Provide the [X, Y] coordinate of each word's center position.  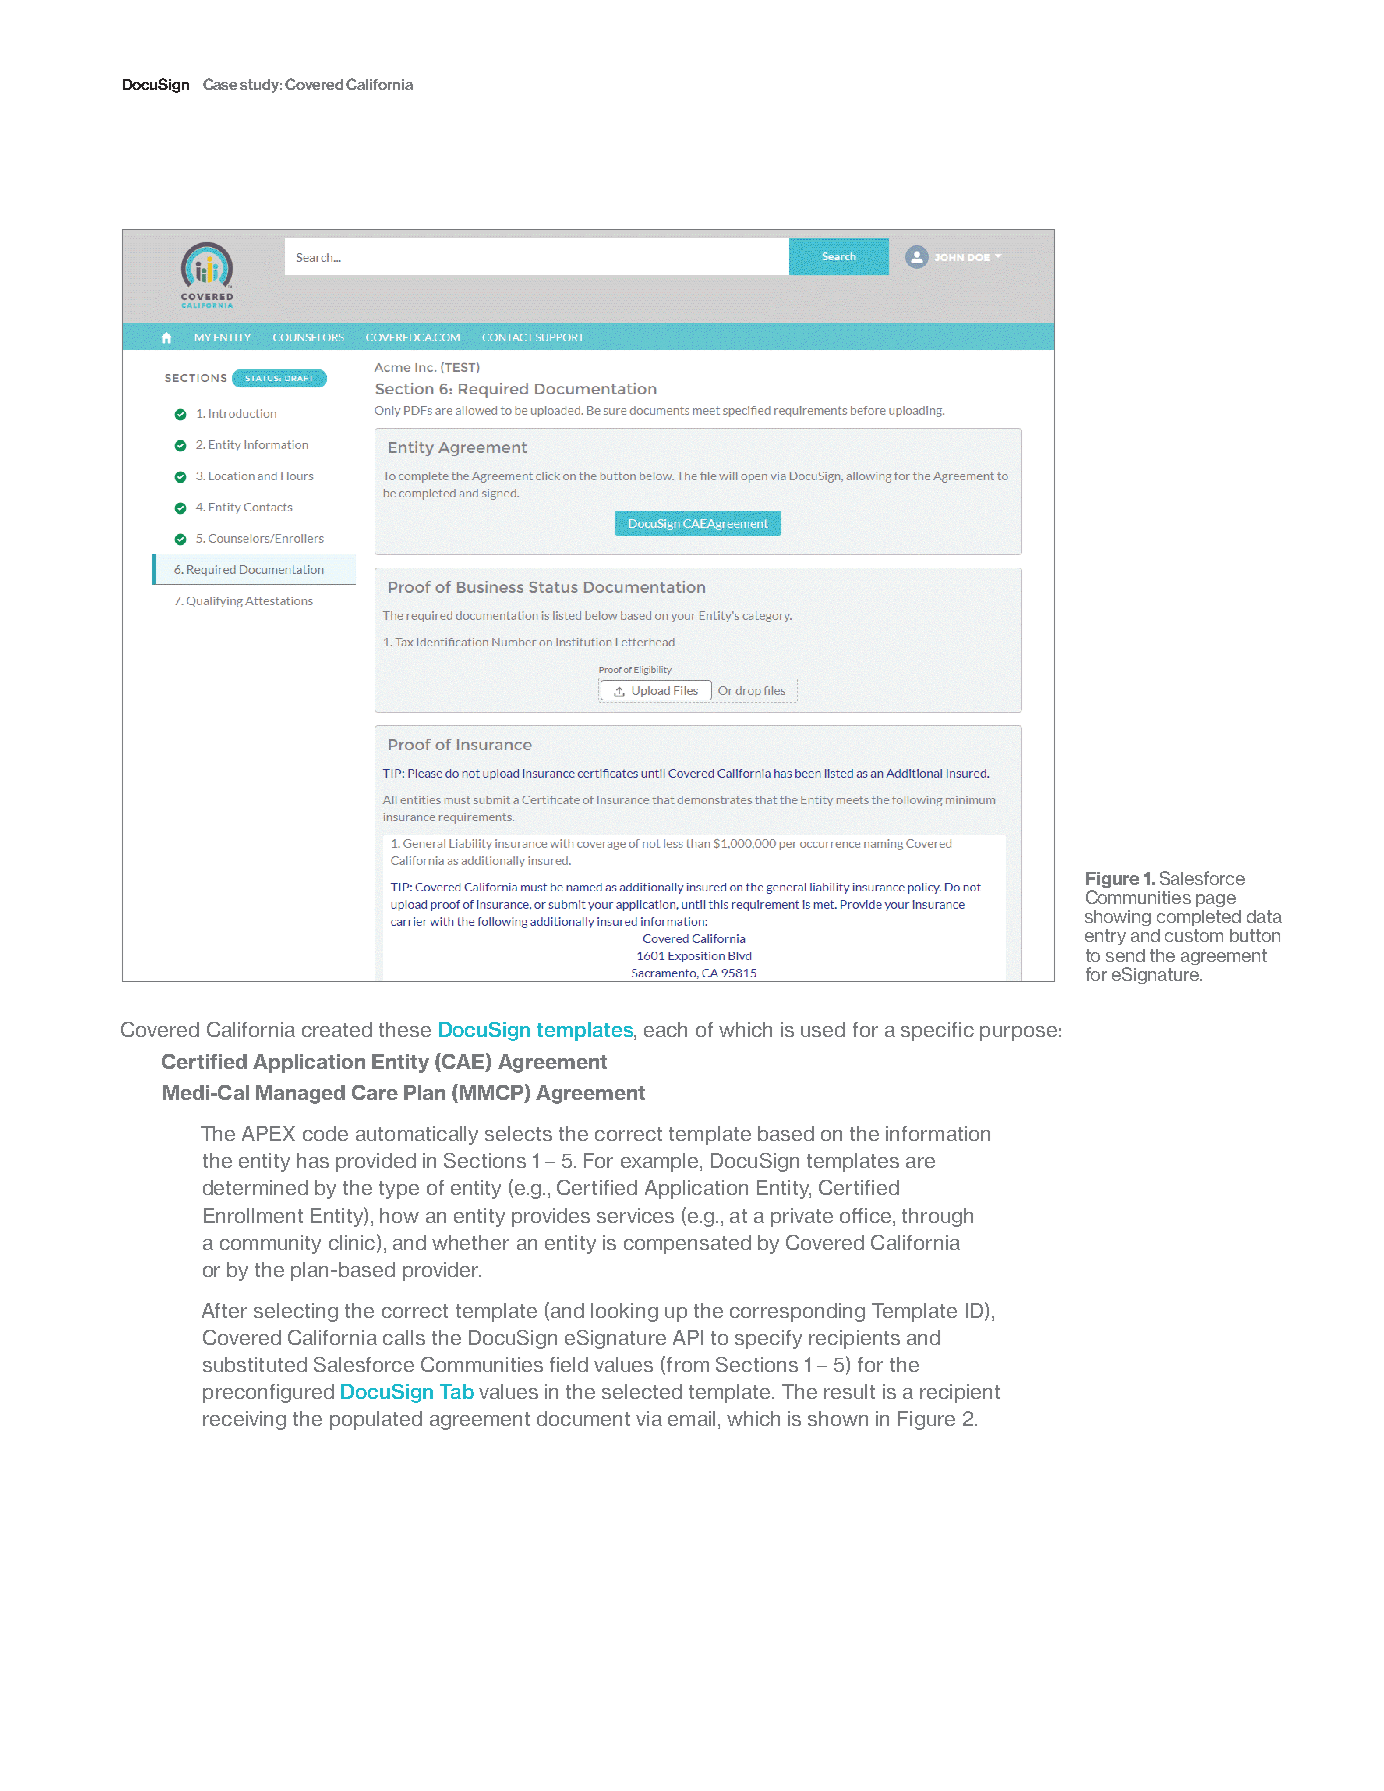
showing [1118, 918]
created [337, 1029]
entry [1105, 937]
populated [376, 1420]
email [691, 1418]
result [849, 1391]
